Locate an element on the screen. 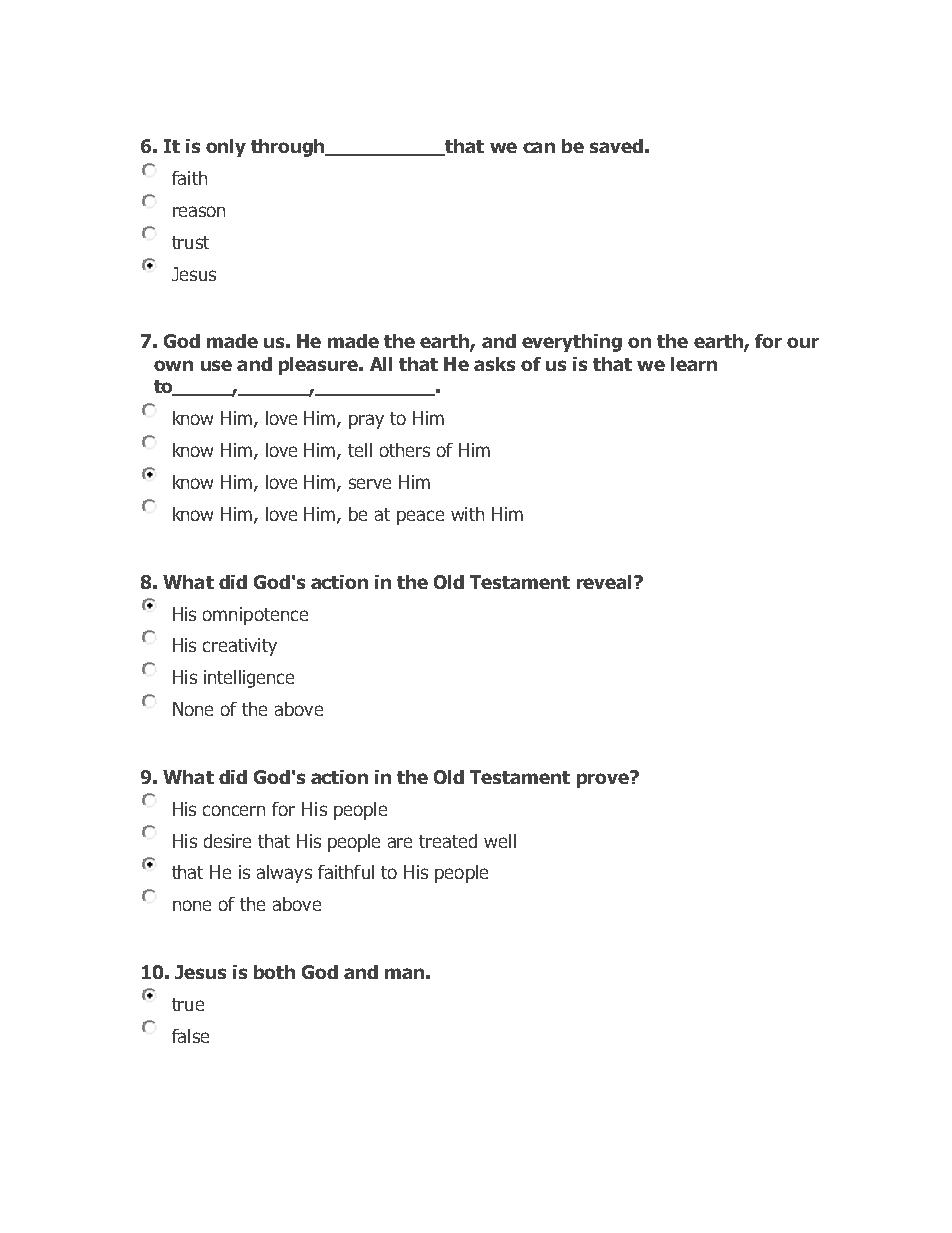 The height and width of the screenshot is (1233, 952). saved is located at coordinates (616, 146).
